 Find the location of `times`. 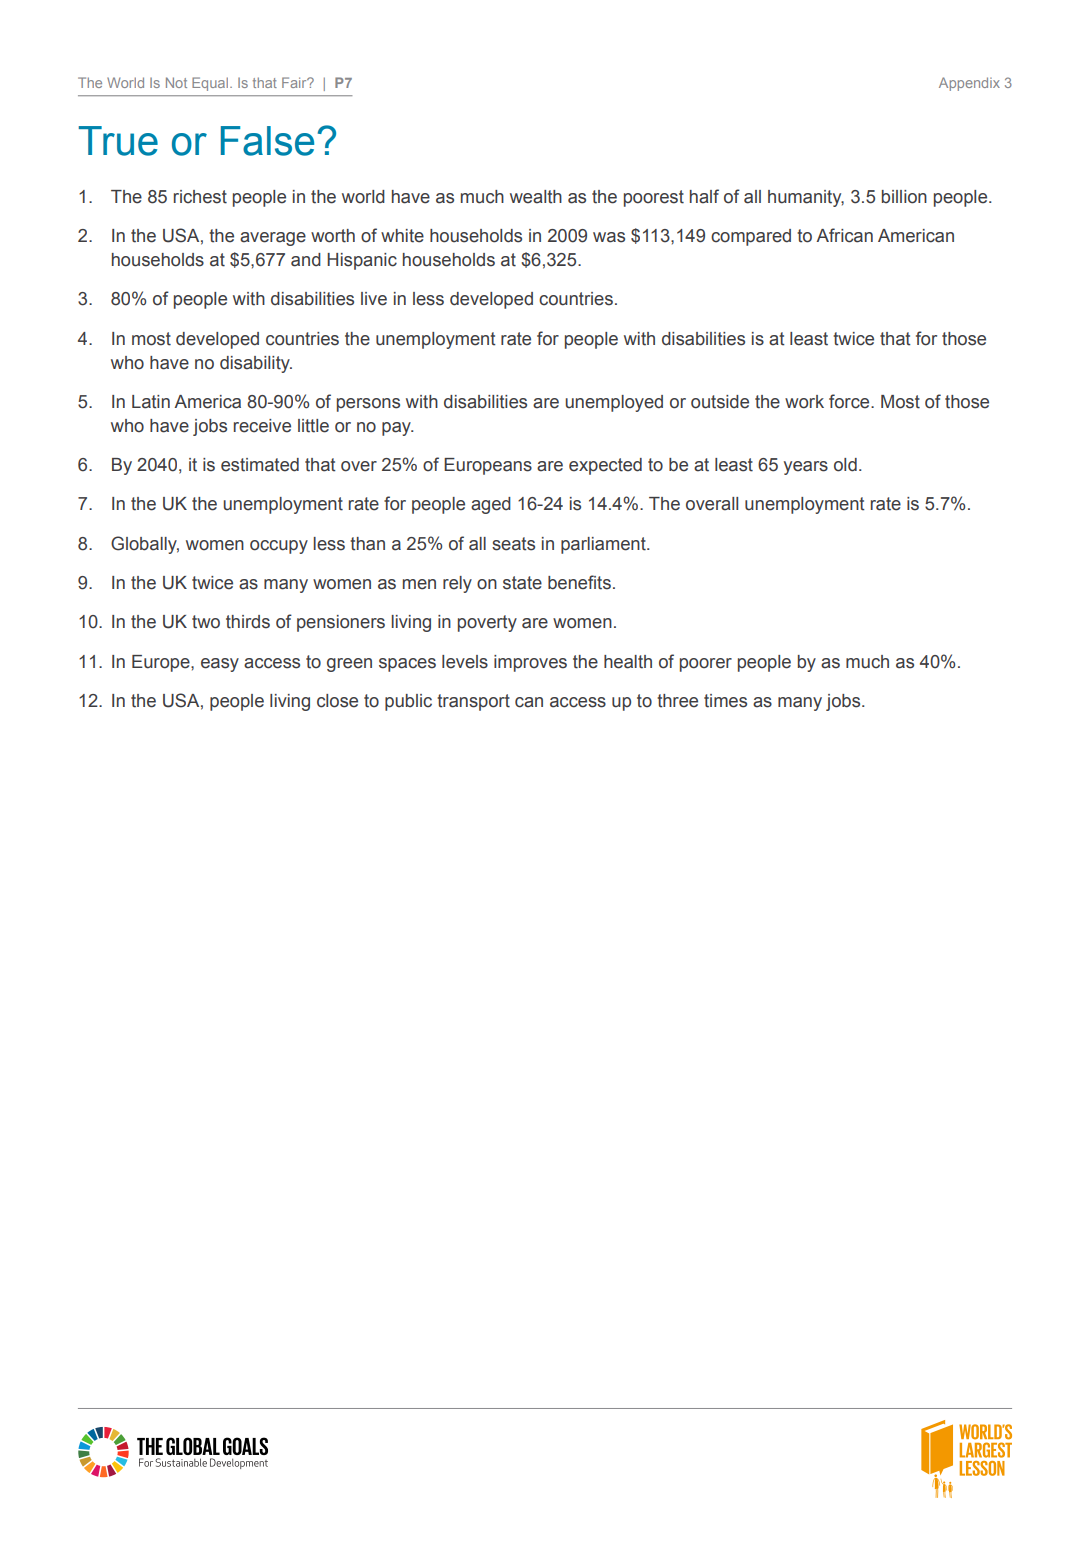

times is located at coordinates (725, 701).
